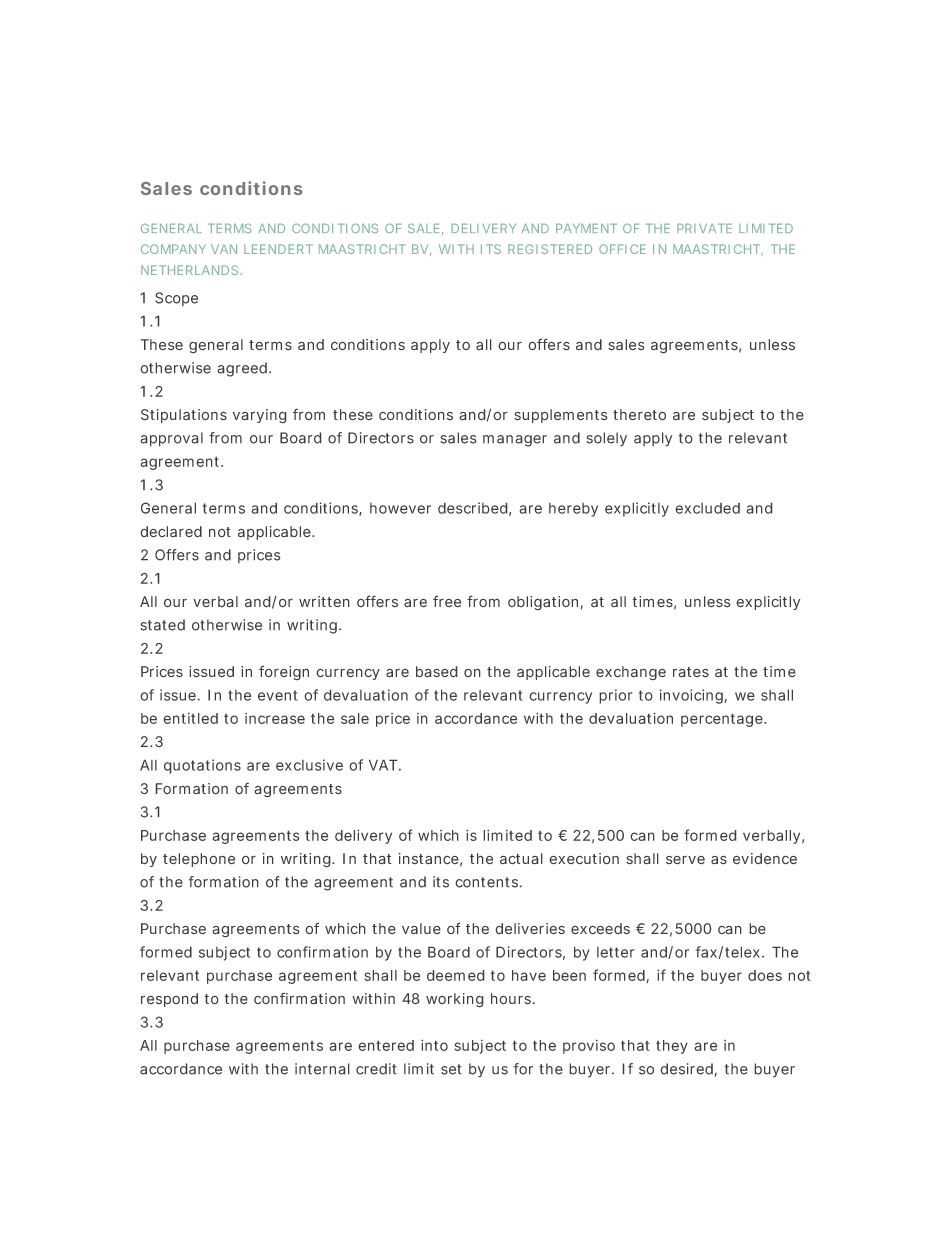  What do you see at coordinates (169, 1000) in the image?
I see `respond` at bounding box center [169, 1000].
